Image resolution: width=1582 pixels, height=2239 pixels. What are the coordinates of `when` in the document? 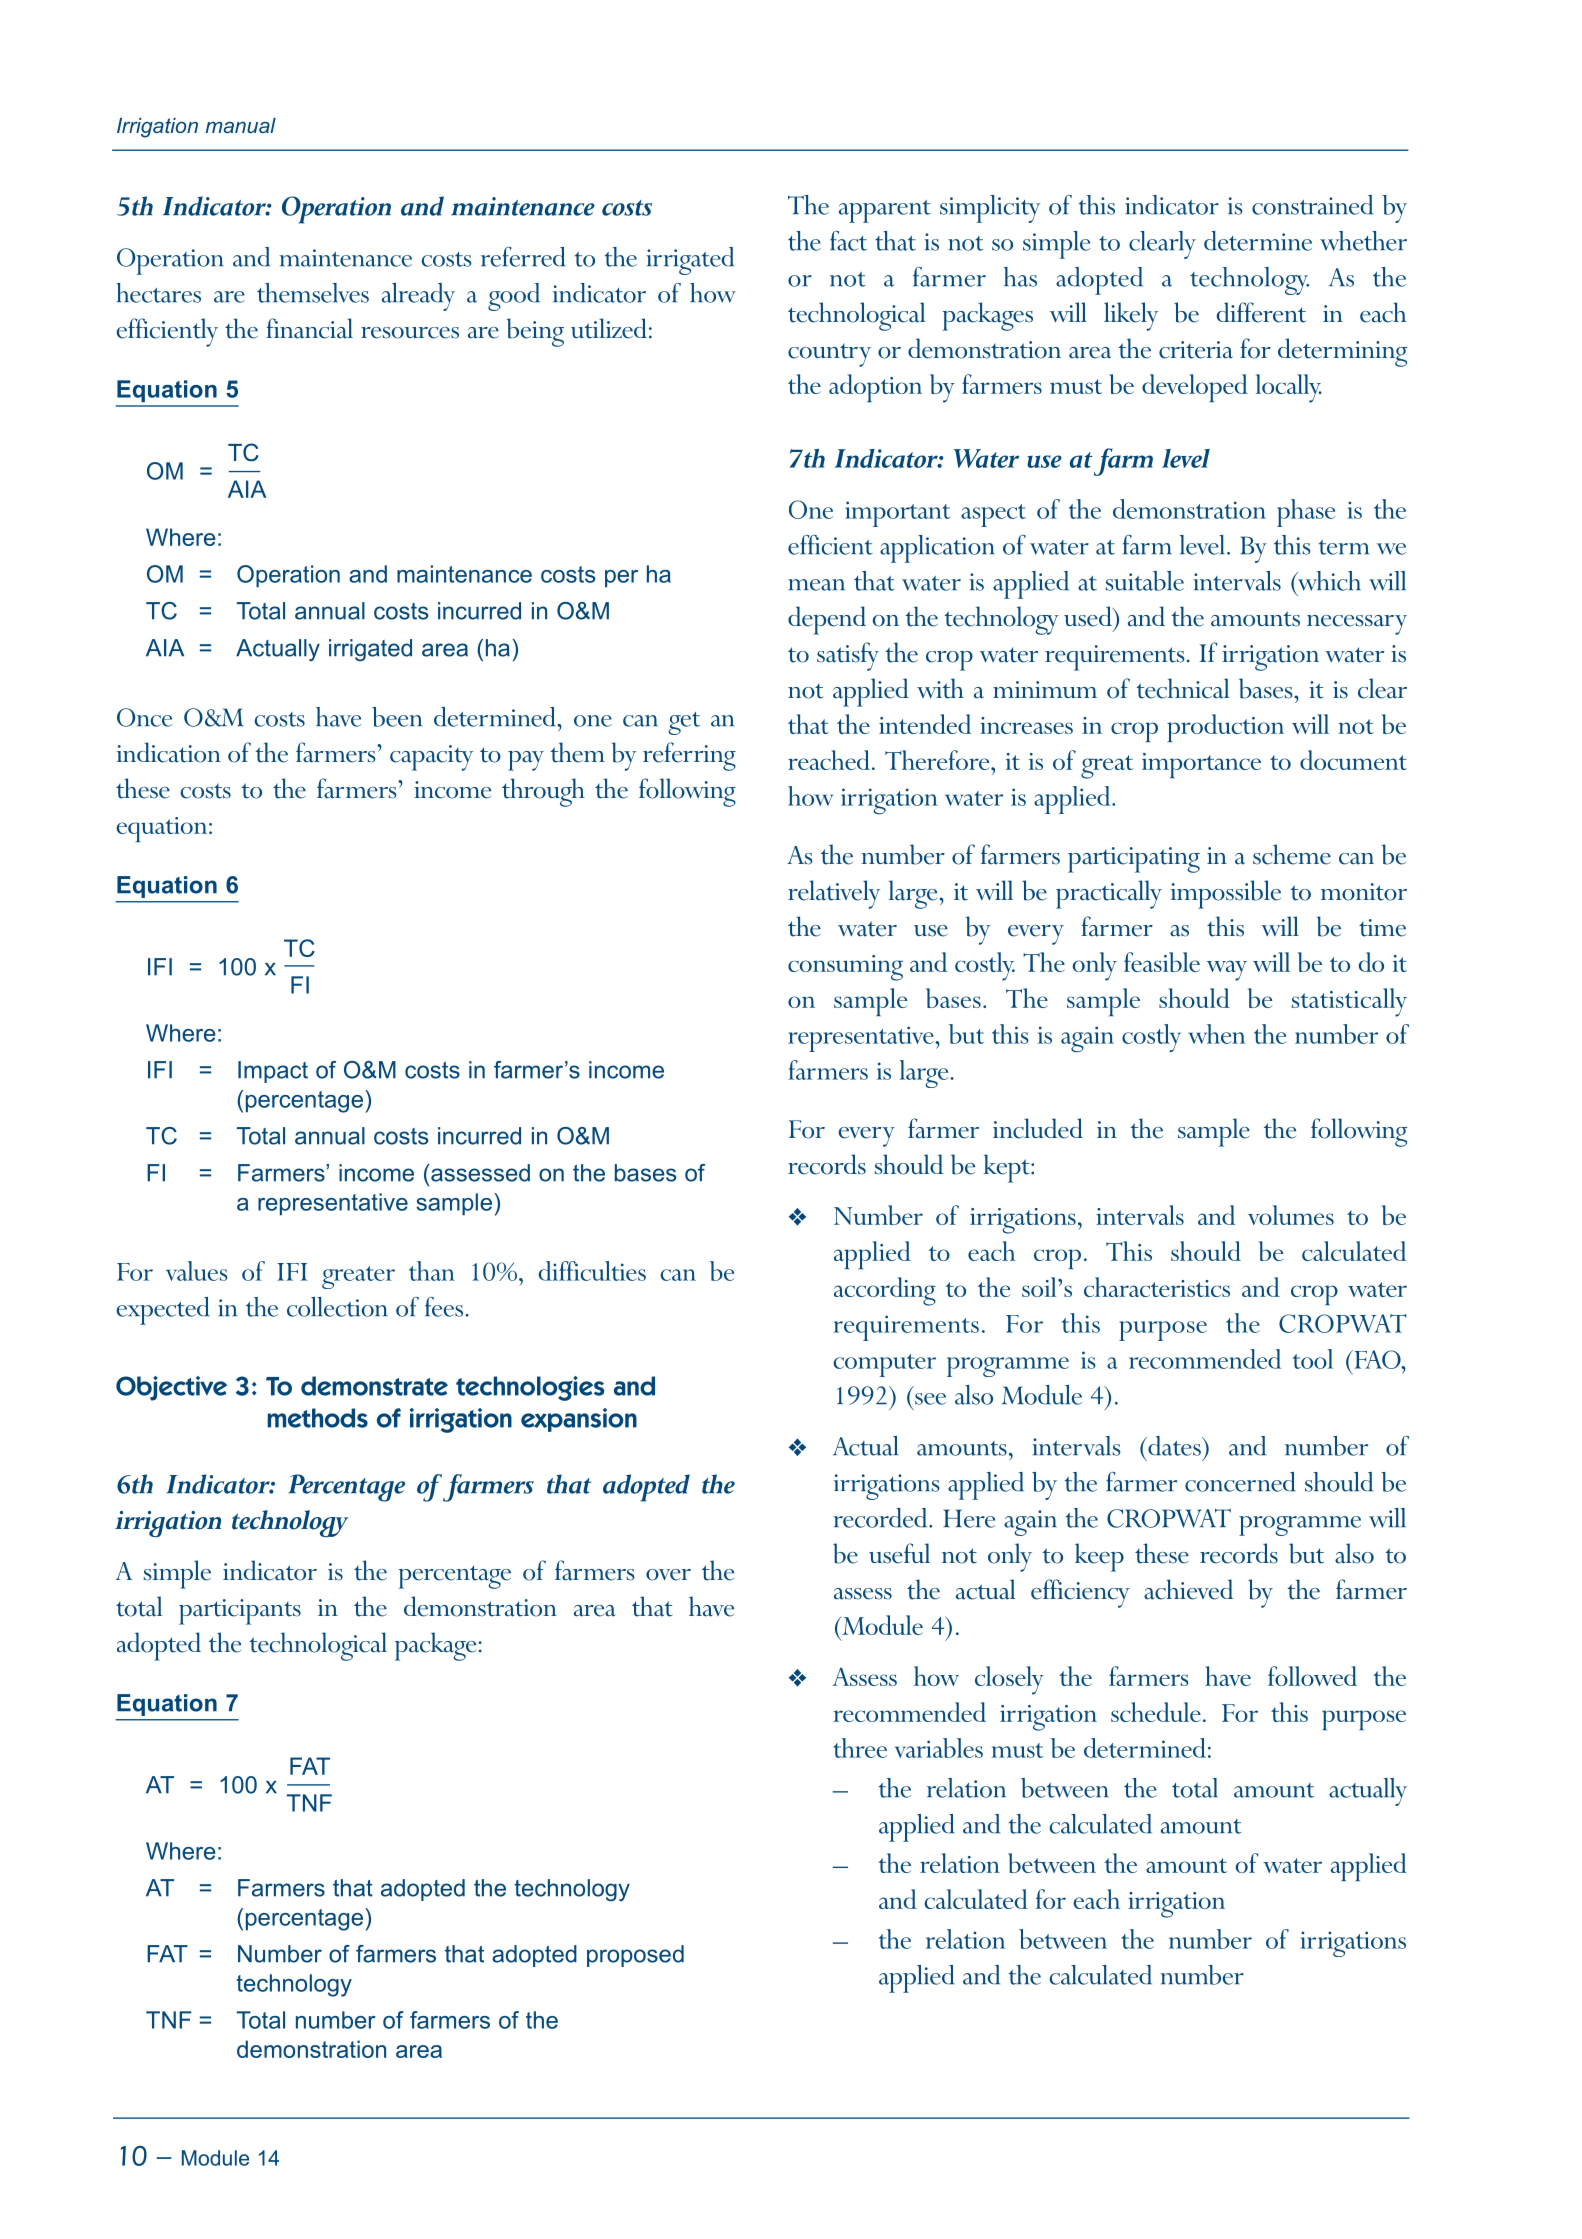 It's located at (1217, 1034).
